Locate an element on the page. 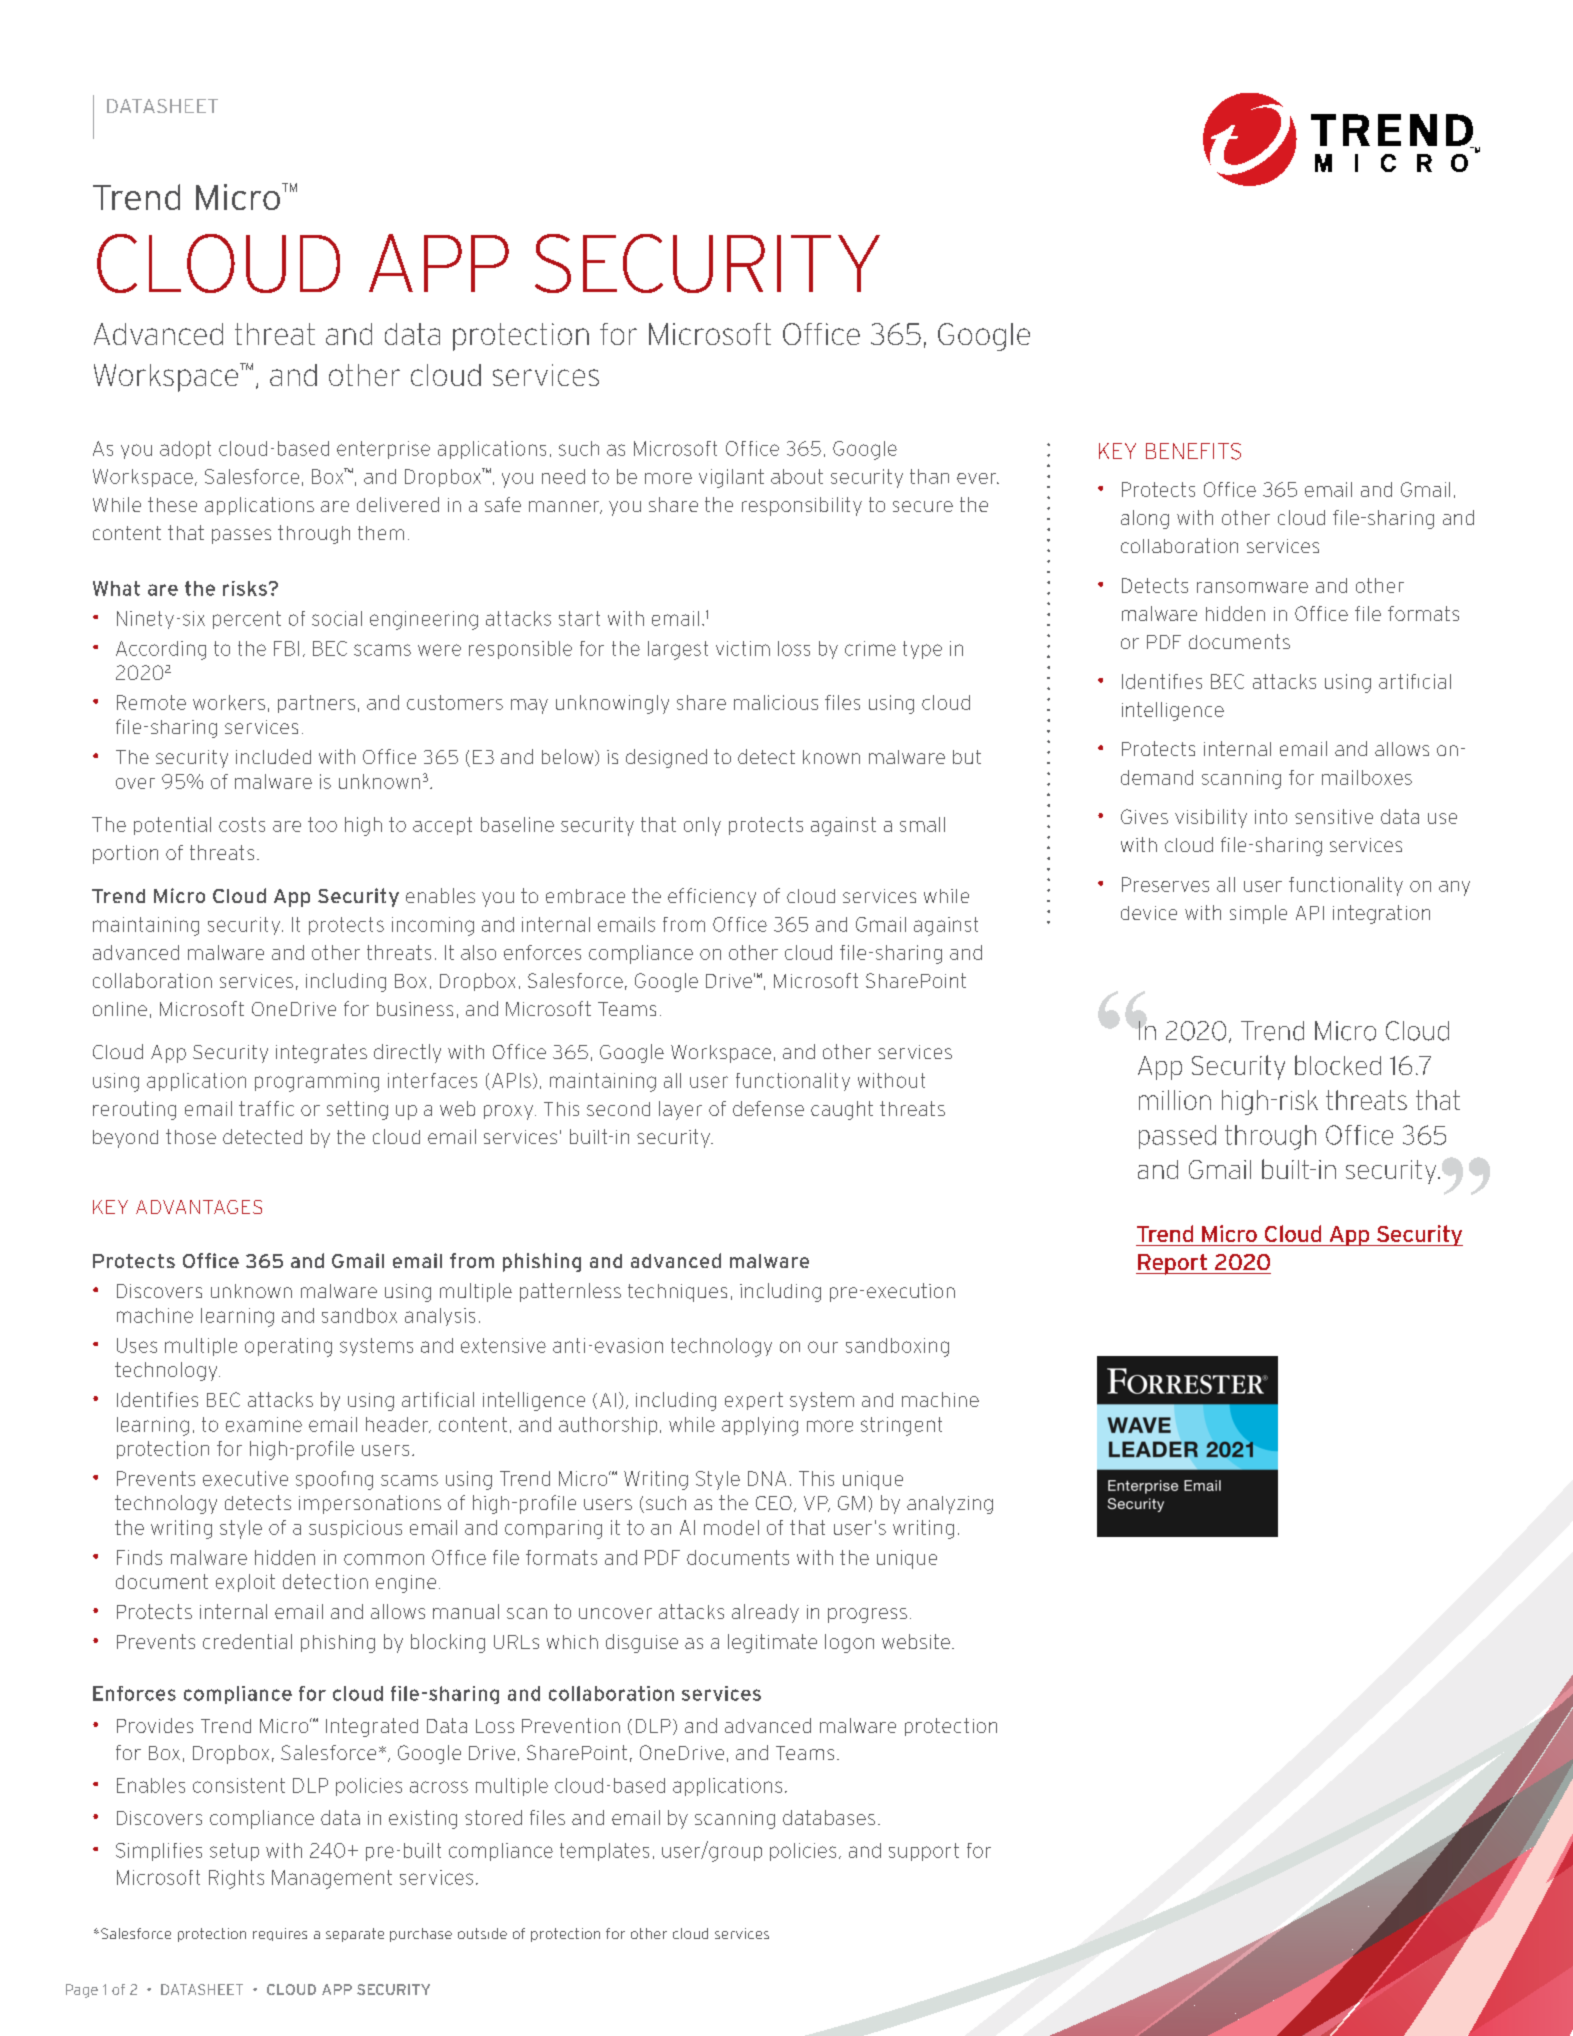 The width and height of the image is (1573, 2036). support is located at coordinates (924, 1852).
